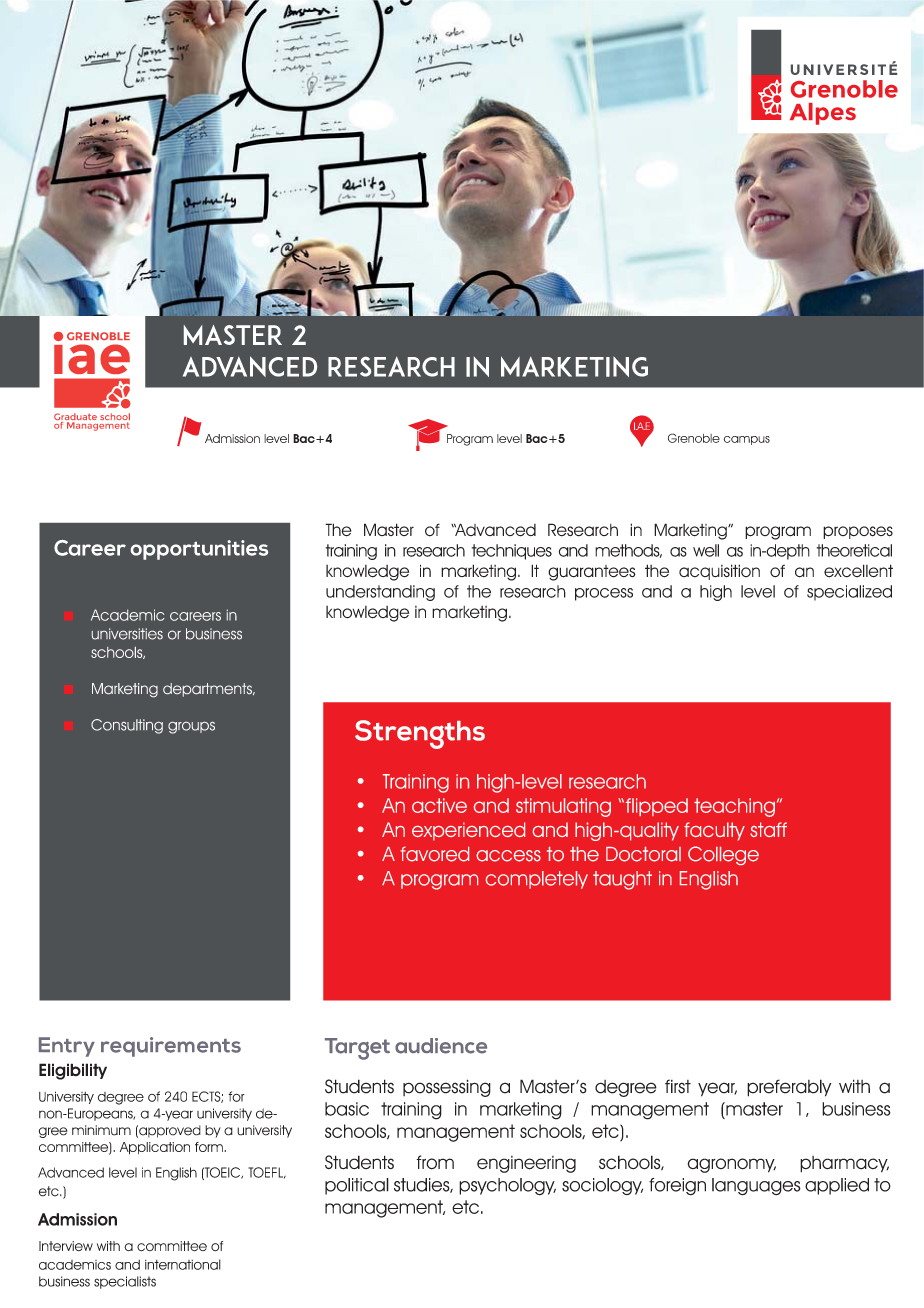  Describe the element at coordinates (723, 855) in the screenshot. I see `College` at that location.
